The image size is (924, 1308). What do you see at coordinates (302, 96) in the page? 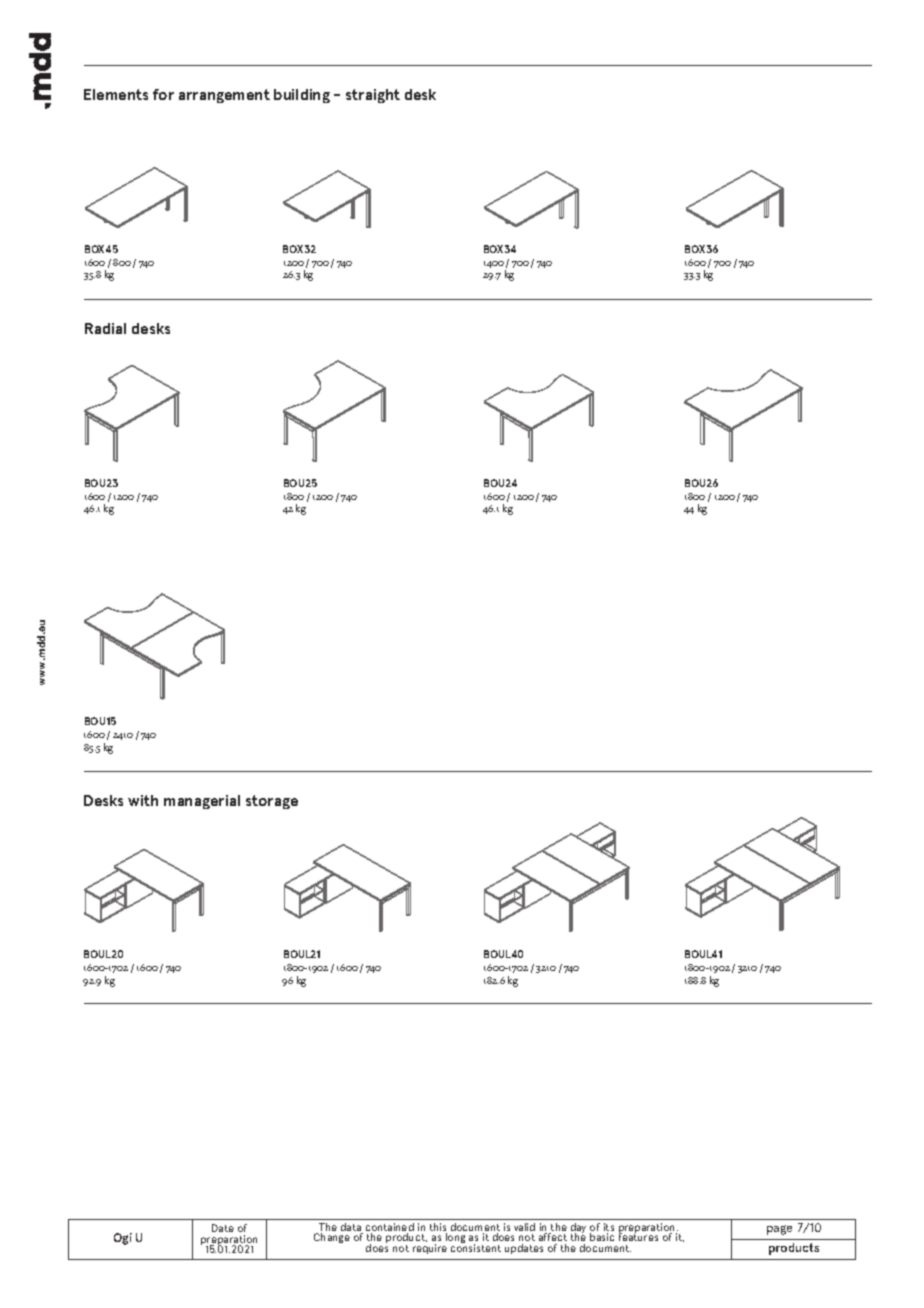
I see `building` at bounding box center [302, 96].
